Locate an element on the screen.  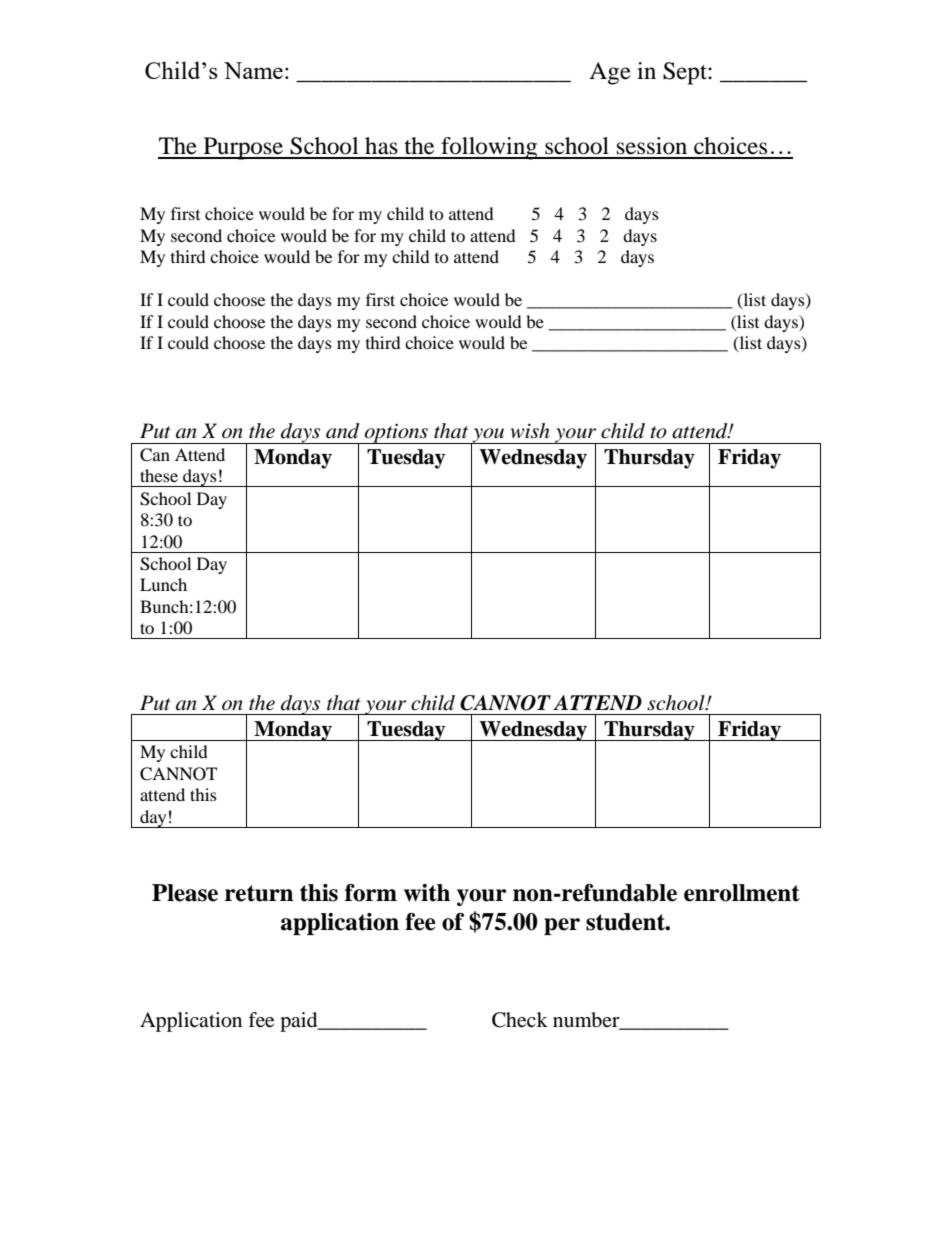
options is located at coordinates (396, 433).
